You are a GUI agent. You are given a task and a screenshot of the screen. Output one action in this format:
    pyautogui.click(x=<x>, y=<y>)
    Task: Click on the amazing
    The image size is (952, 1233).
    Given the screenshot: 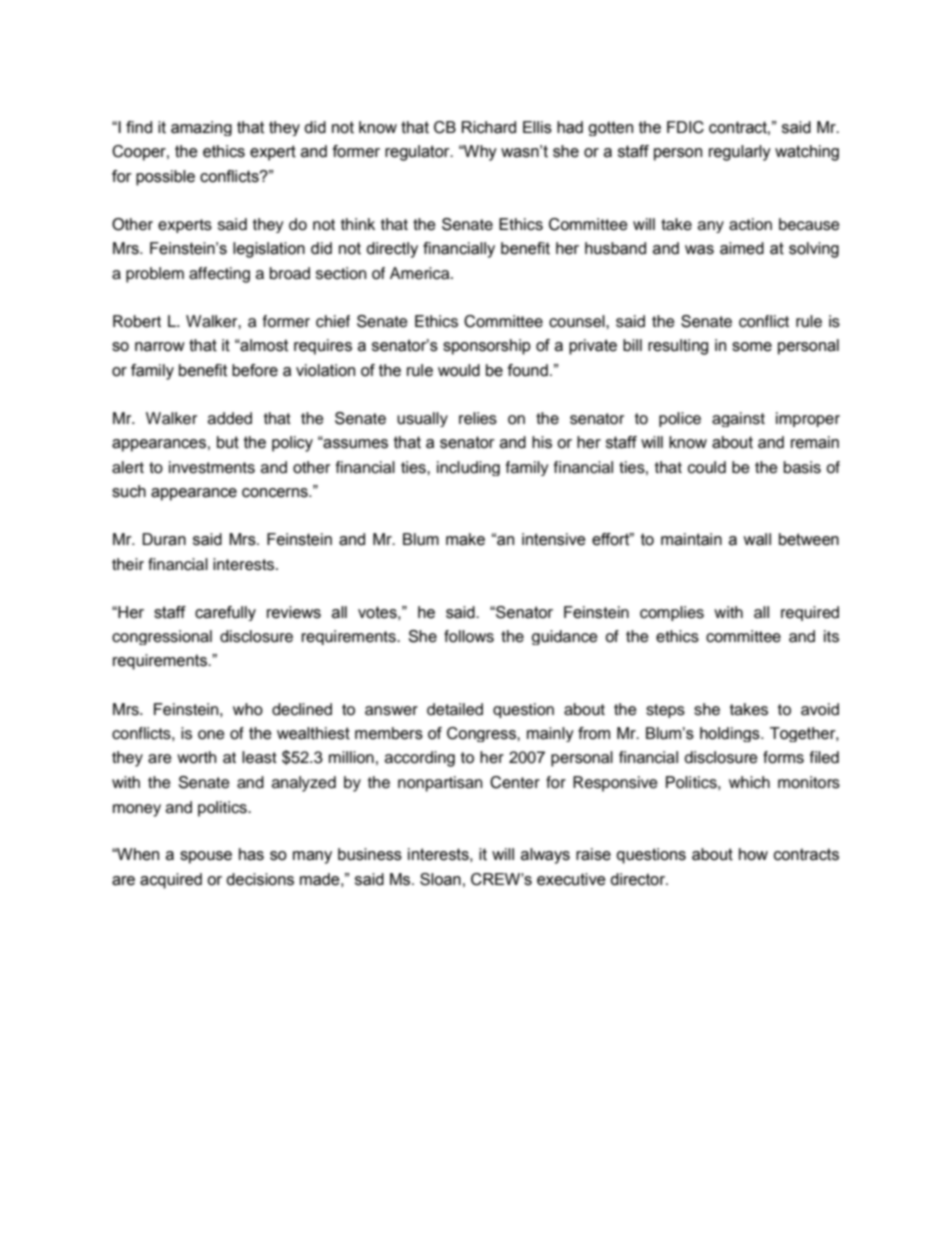 What is the action you would take?
    pyautogui.click(x=201, y=128)
